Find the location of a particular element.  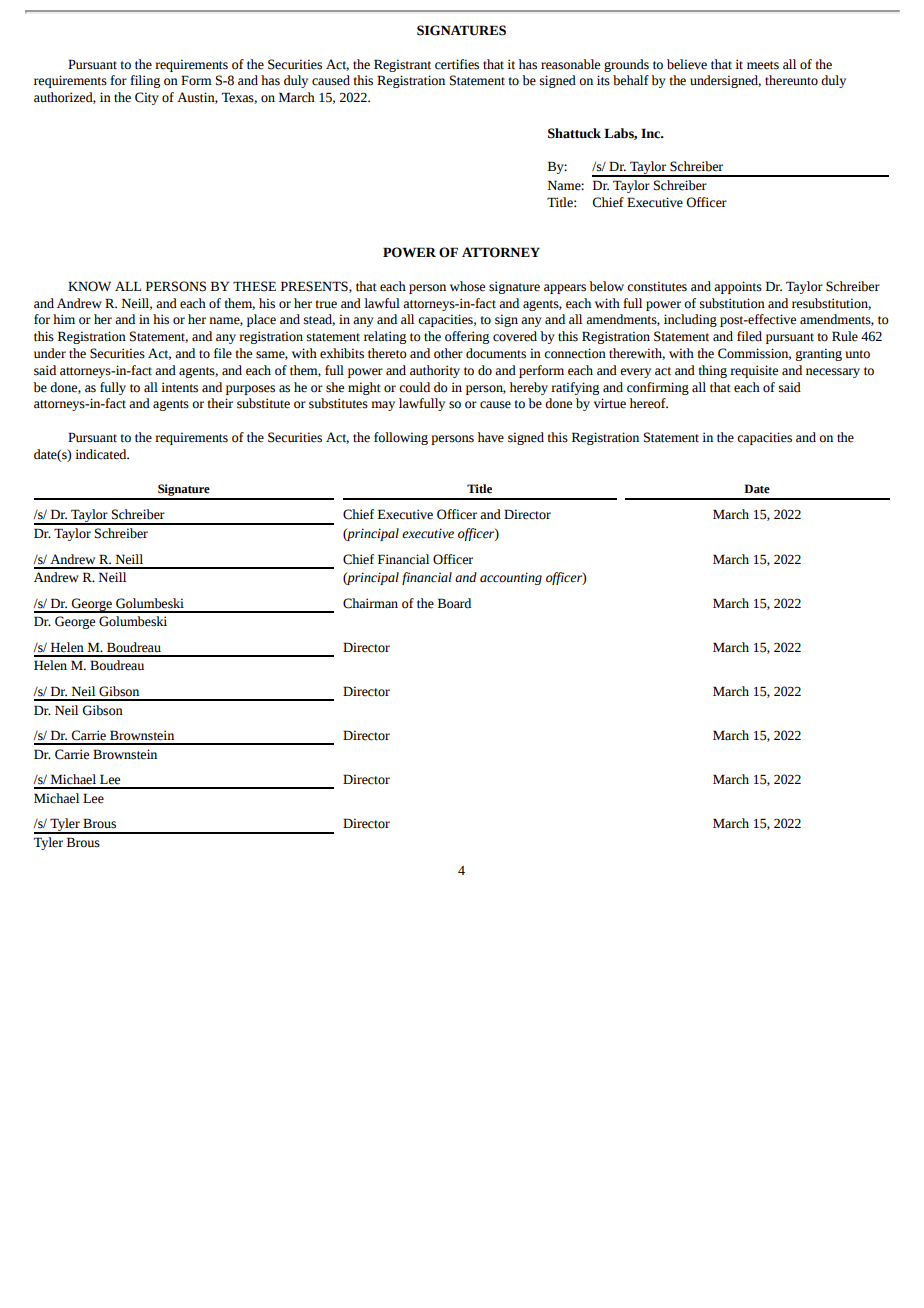

have is located at coordinates (491, 437).
